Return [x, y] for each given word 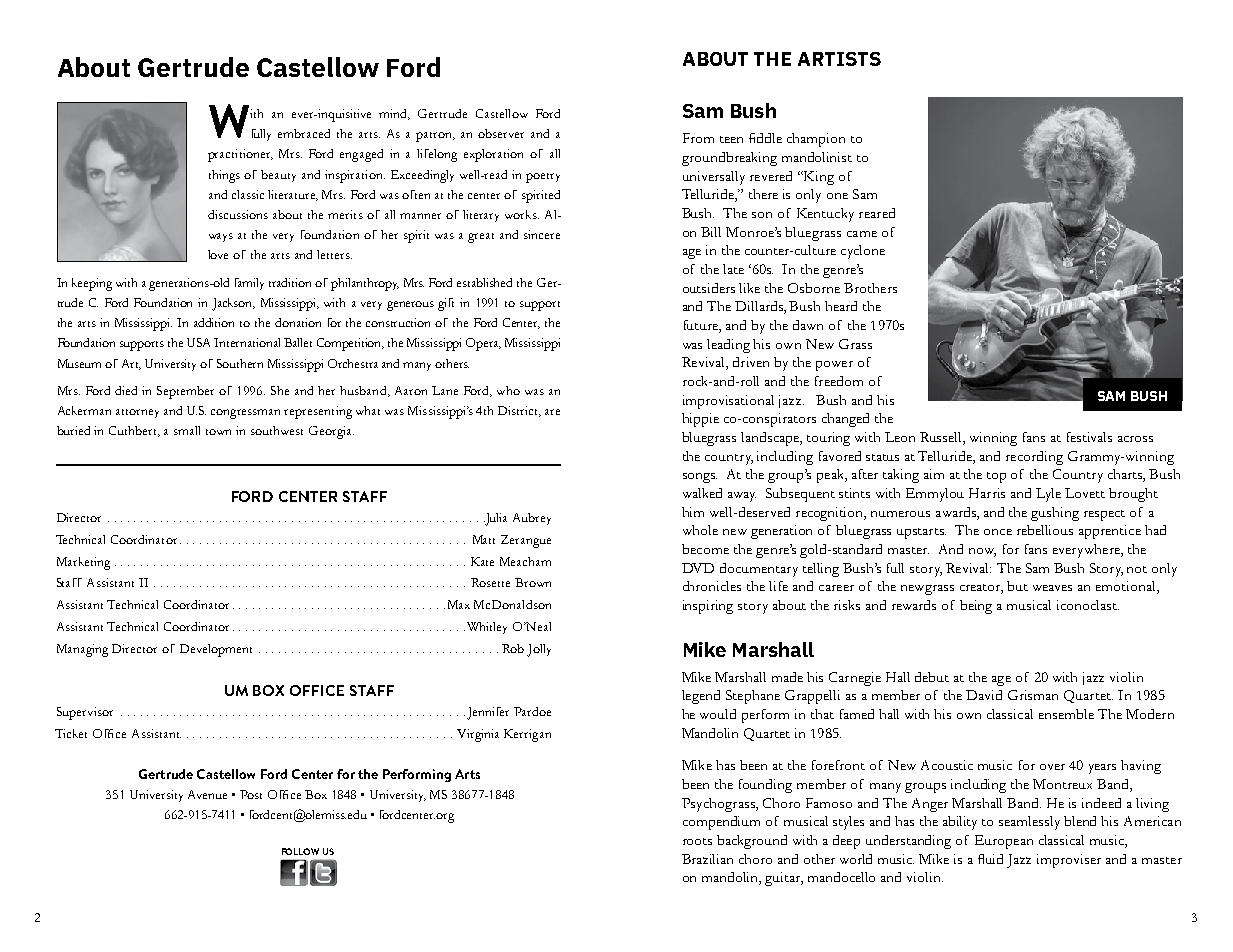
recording [1034, 458]
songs [700, 478]
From [698, 138]
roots [697, 841]
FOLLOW [300, 851]
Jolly [539, 650]
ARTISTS [839, 59]
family [249, 284]
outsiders [709, 288]
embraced [304, 133]
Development [216, 650]
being [976, 607]
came [862, 234]
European [1004, 842]
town [218, 432]
